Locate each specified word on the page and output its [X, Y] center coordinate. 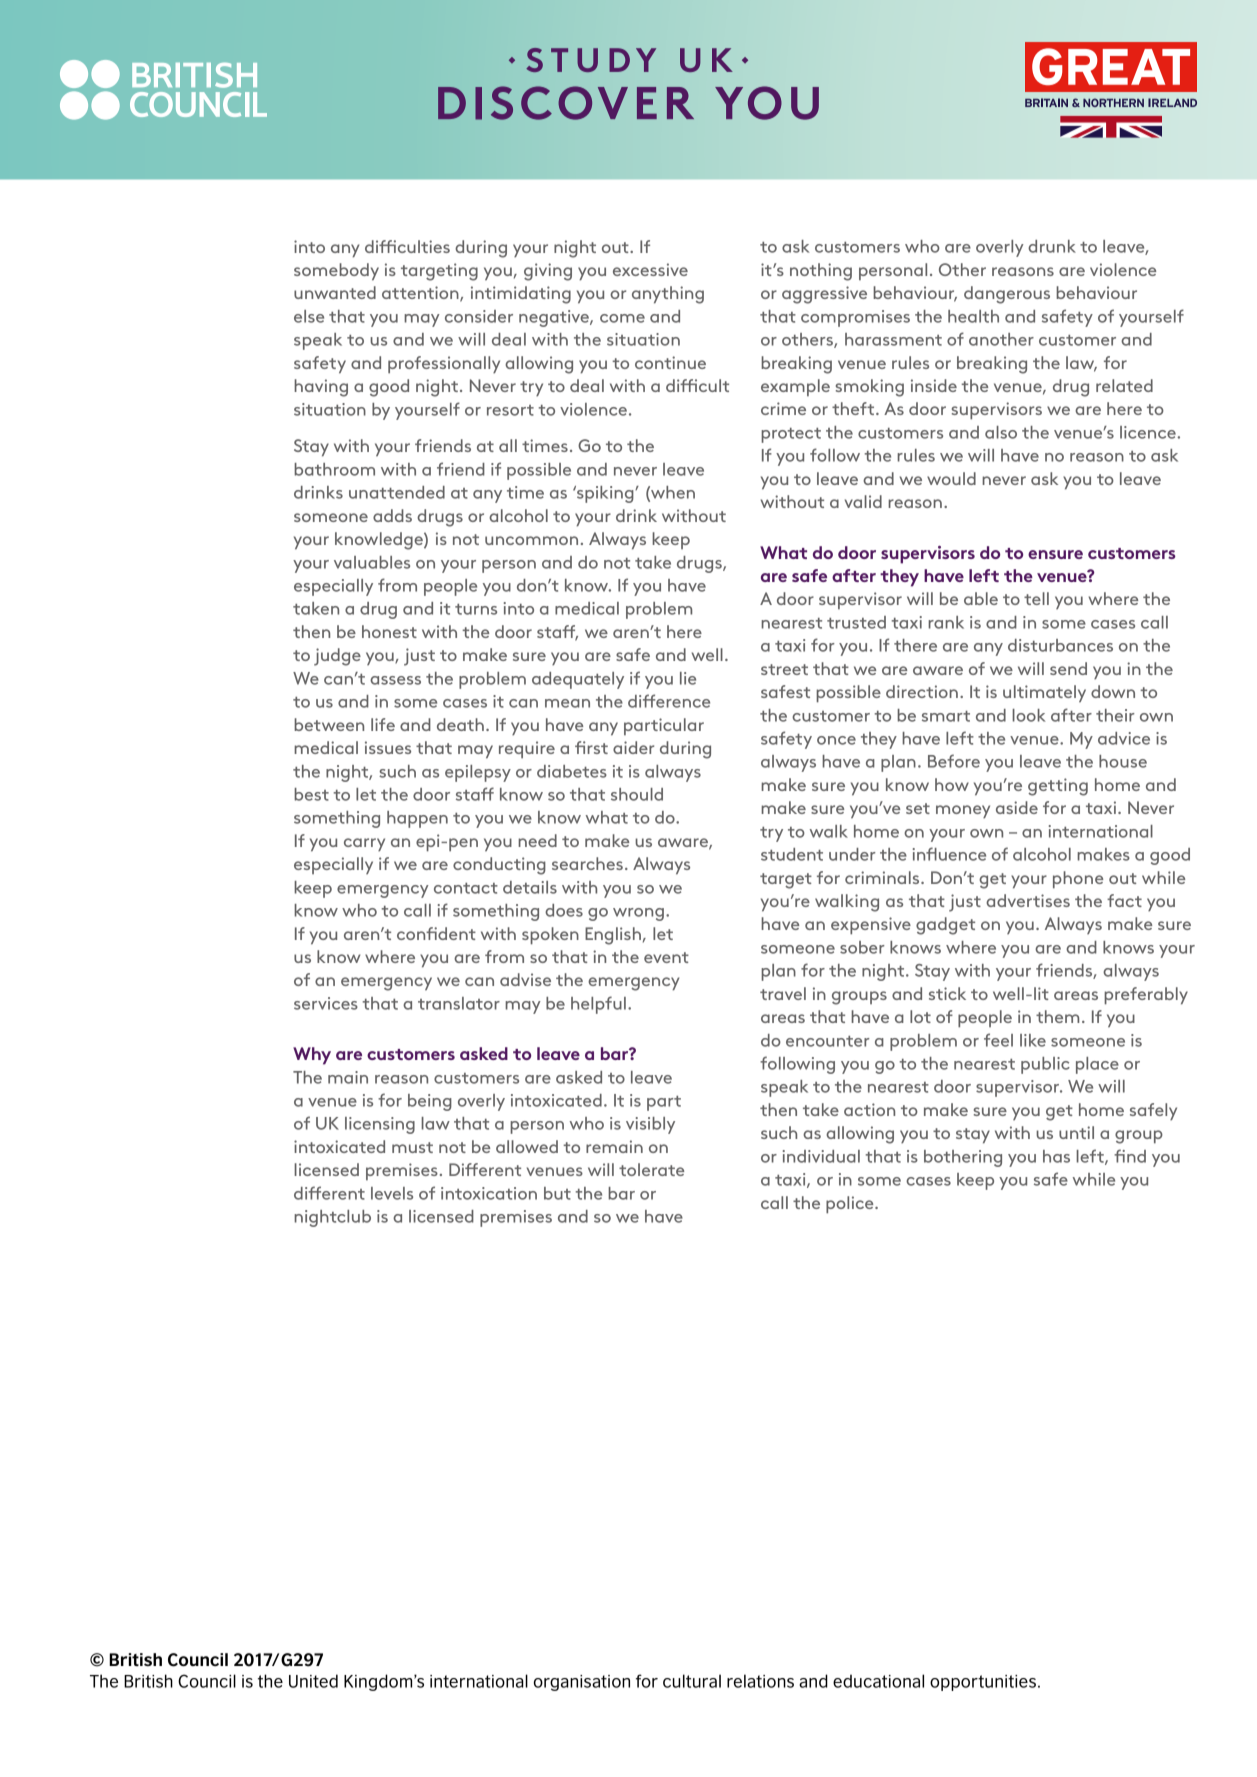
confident [436, 933]
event [666, 957]
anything [668, 295]
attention [421, 294]
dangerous [1007, 295]
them [1057, 1016]
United [313, 1681]
